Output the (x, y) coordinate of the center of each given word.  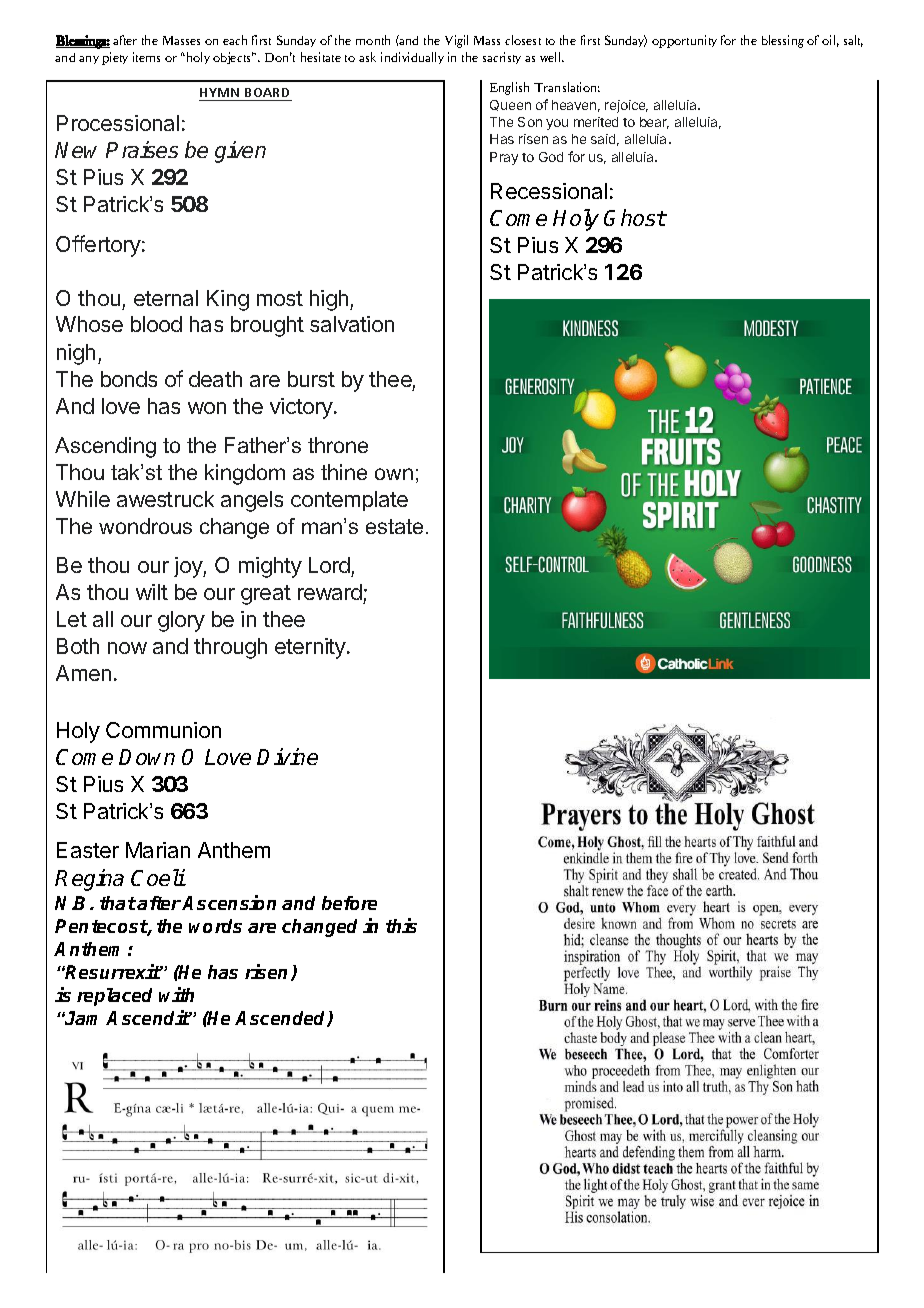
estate (394, 526)
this (401, 925)
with (176, 994)
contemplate (349, 501)
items (146, 57)
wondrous (145, 526)
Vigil (456, 41)
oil (830, 41)
